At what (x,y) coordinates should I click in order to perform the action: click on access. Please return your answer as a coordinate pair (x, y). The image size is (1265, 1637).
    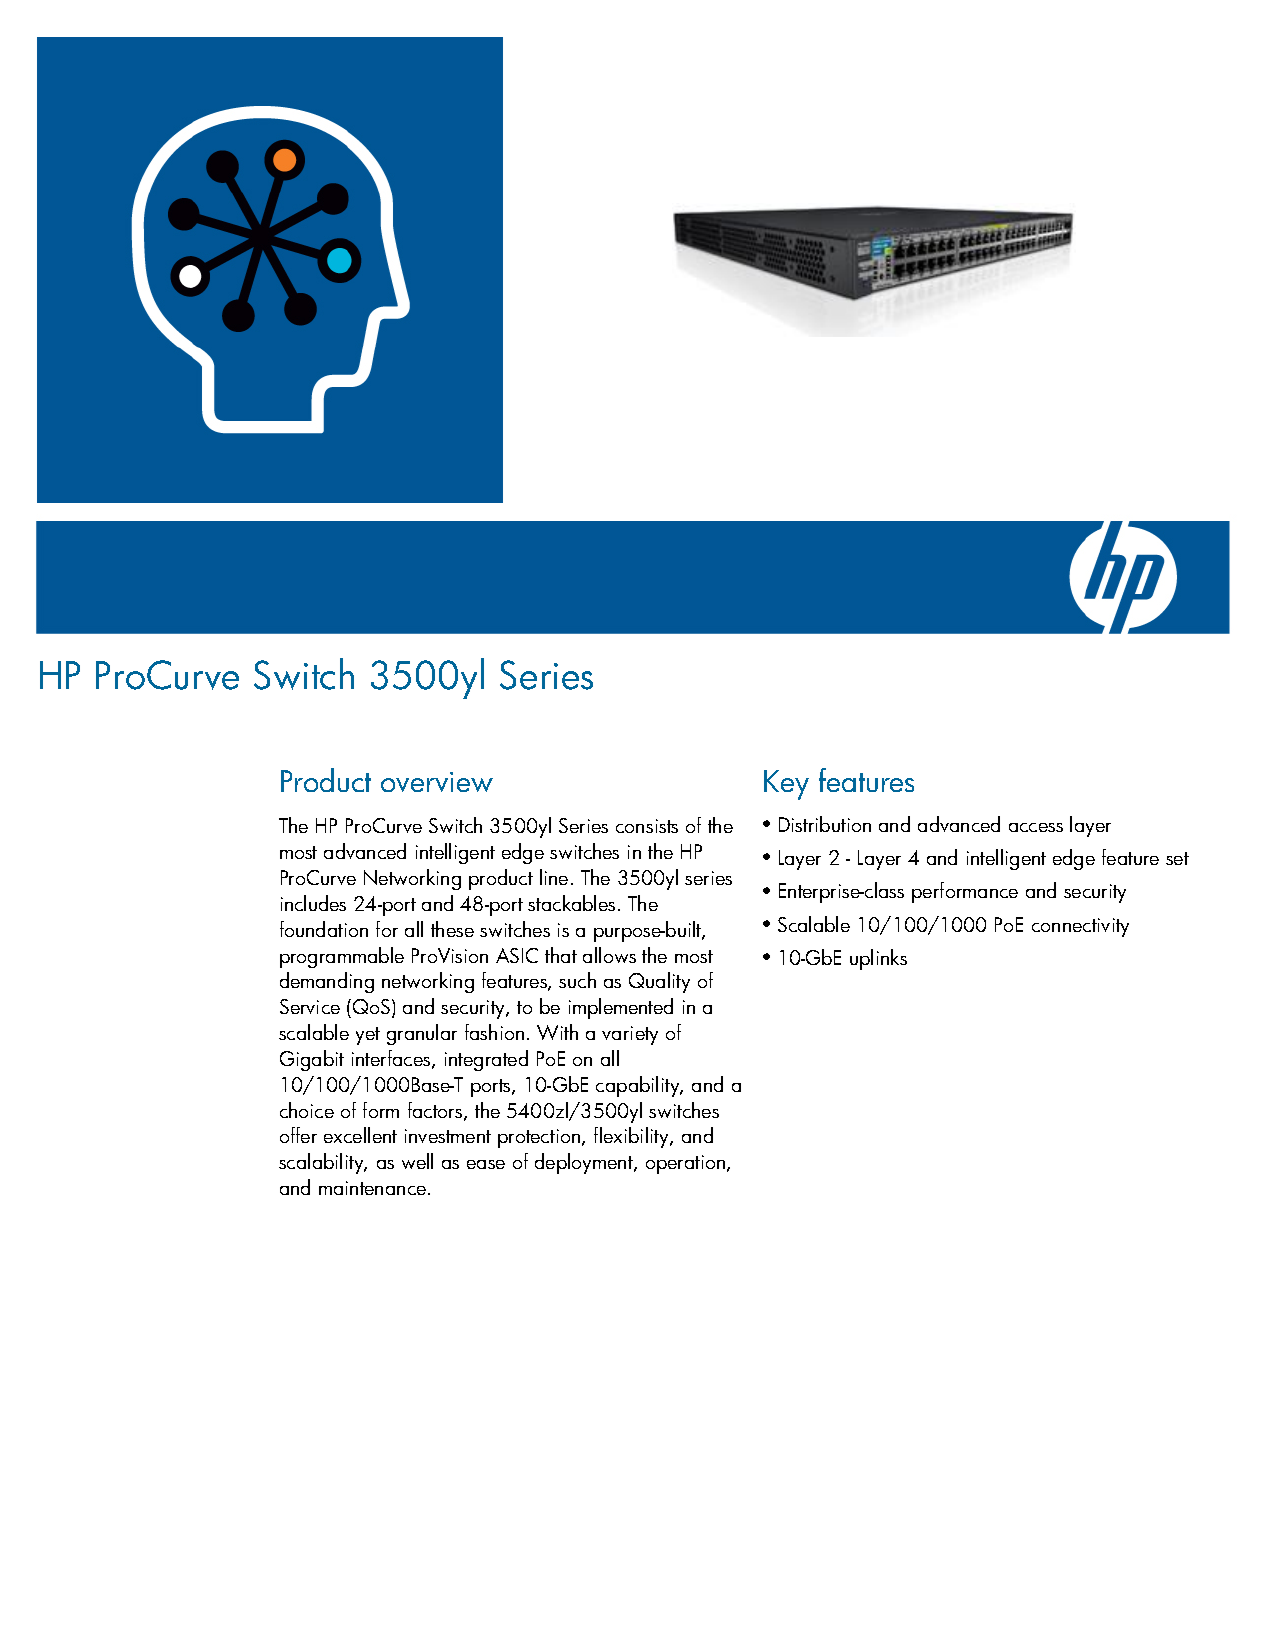
    Looking at the image, I should click on (1036, 827).
